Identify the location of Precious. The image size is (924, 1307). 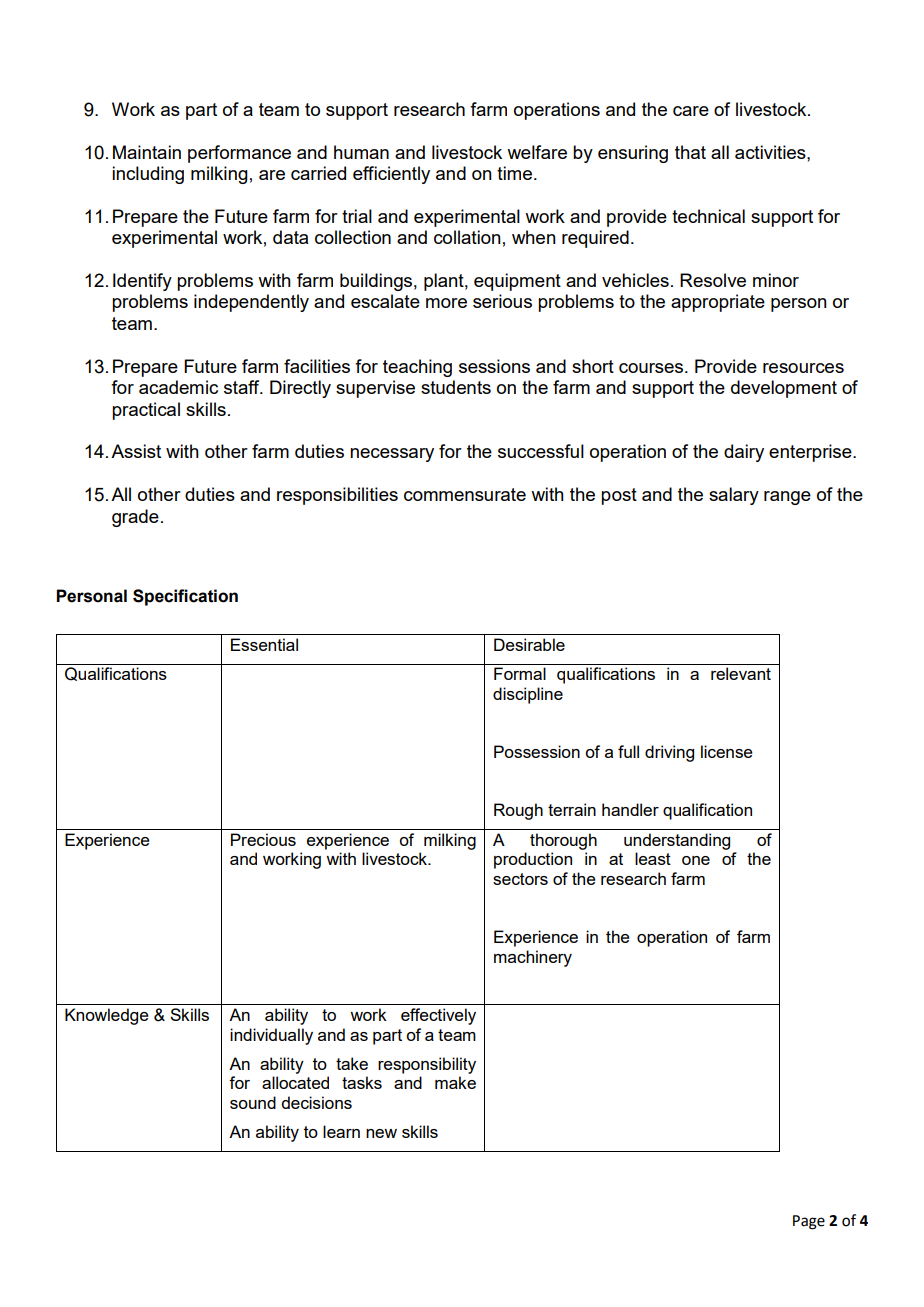
(263, 839).
